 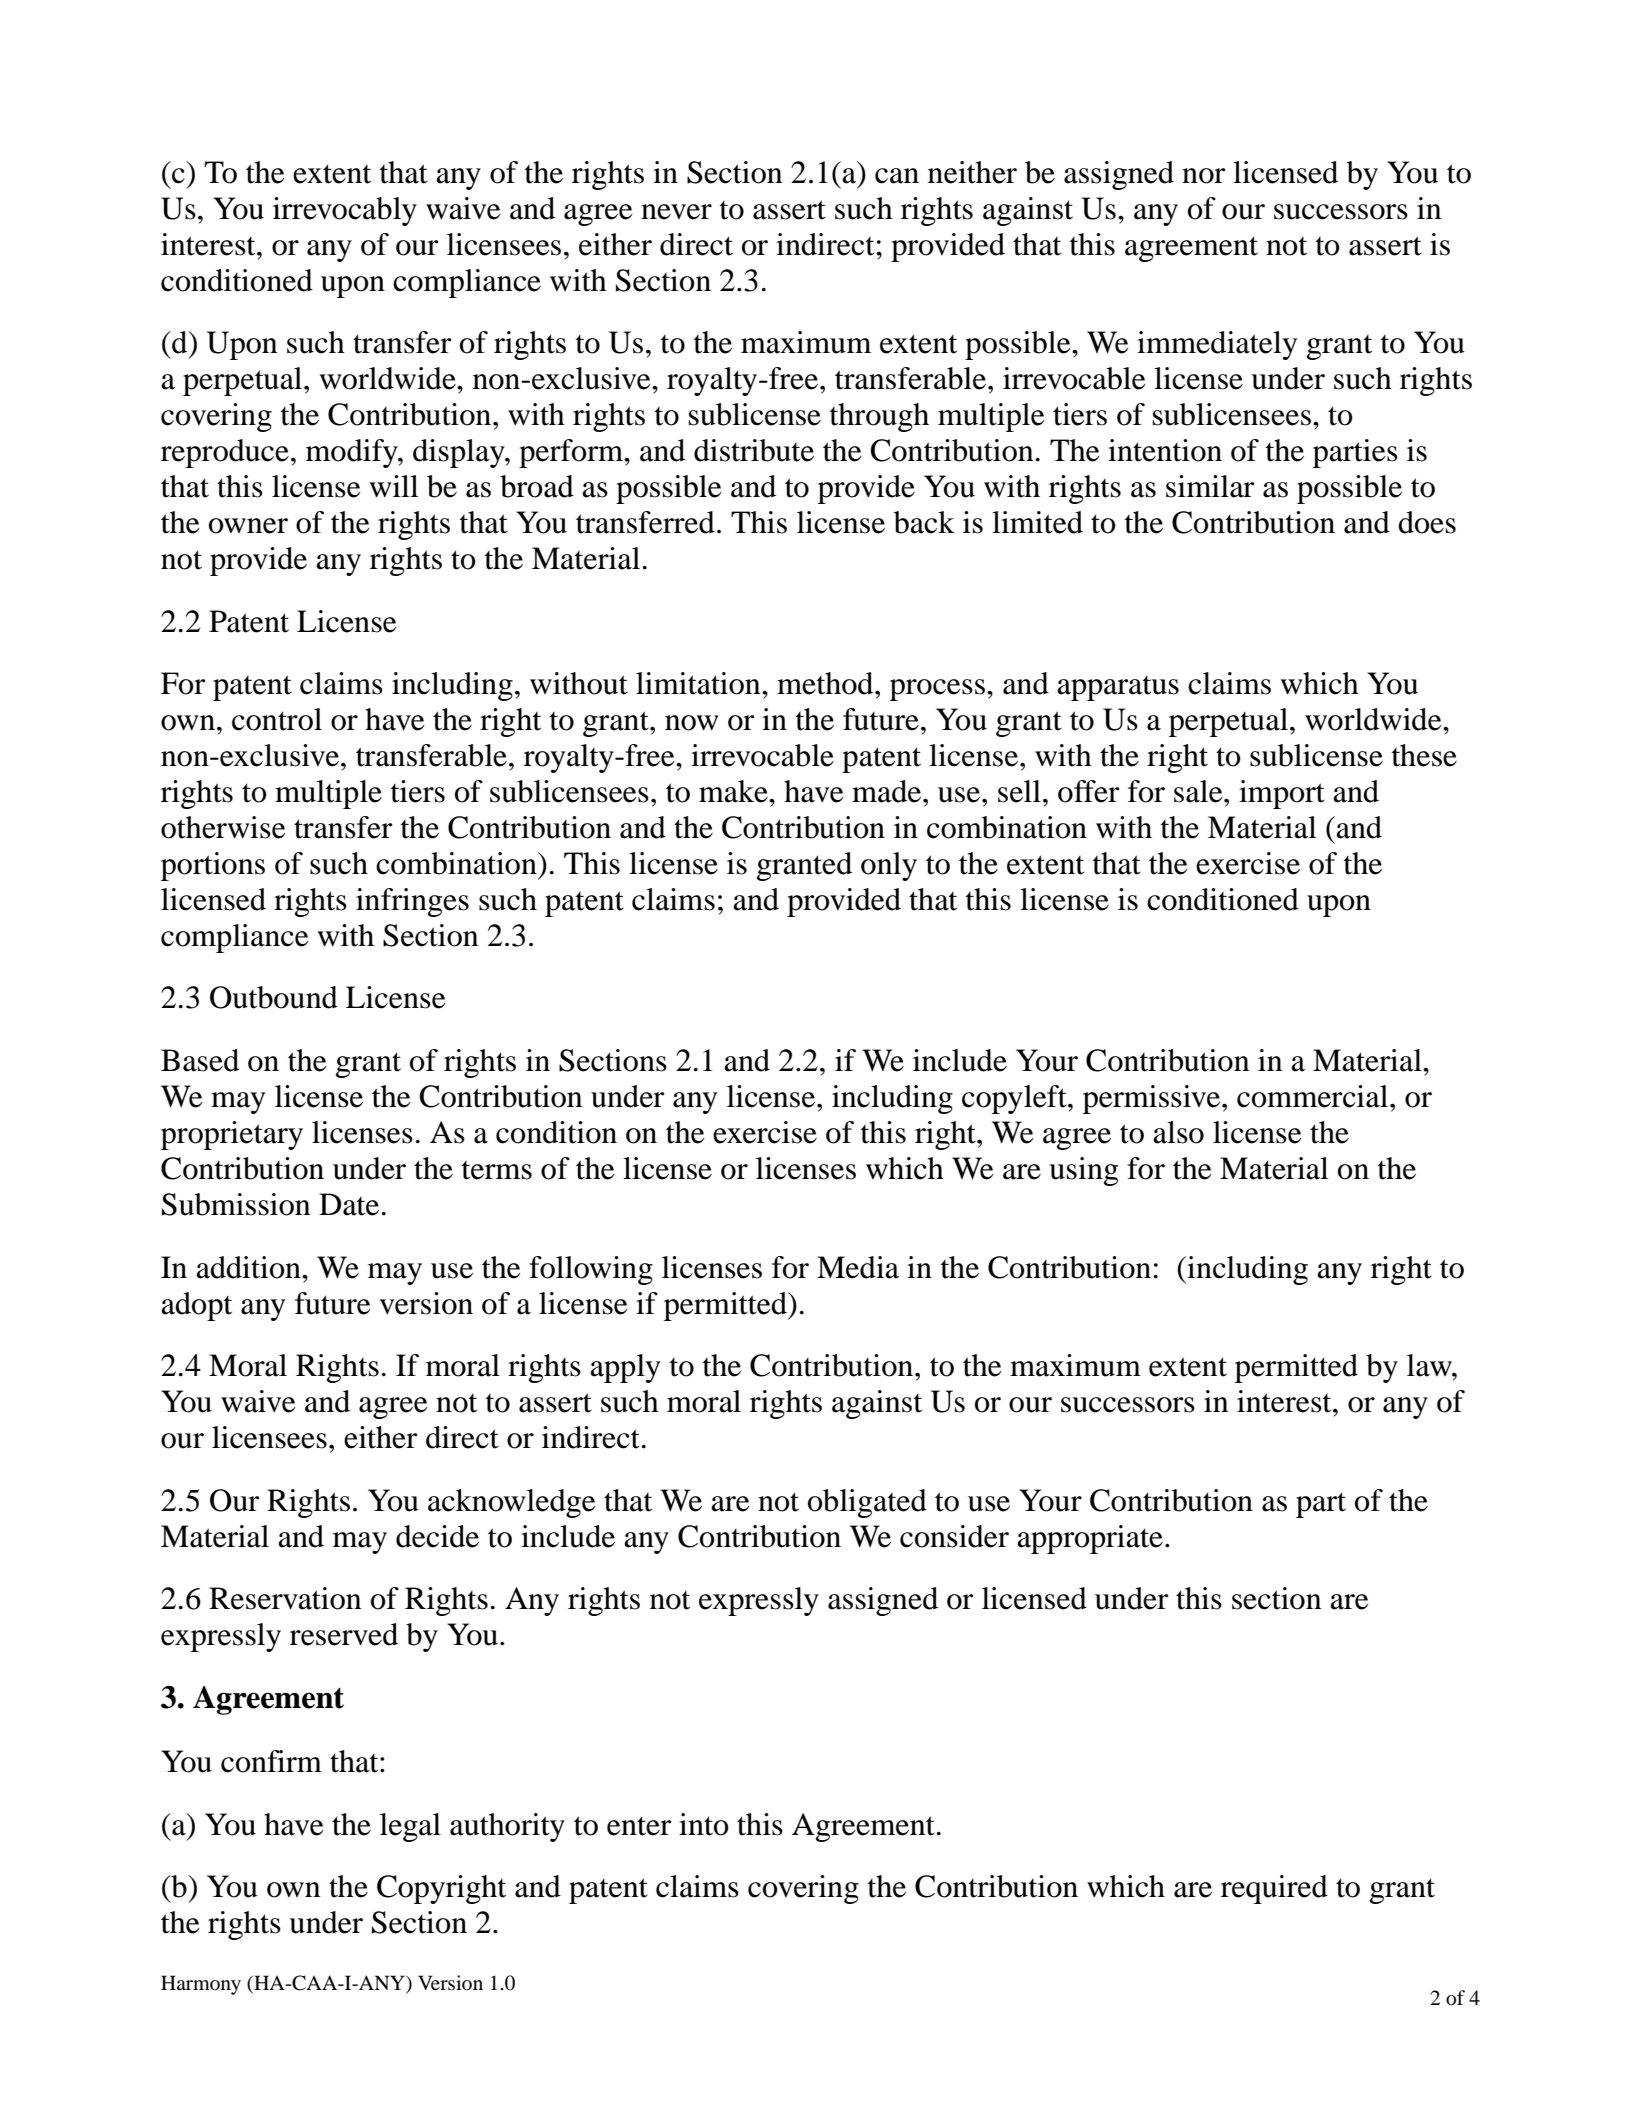 I want to click on legal, so click(x=410, y=1827).
